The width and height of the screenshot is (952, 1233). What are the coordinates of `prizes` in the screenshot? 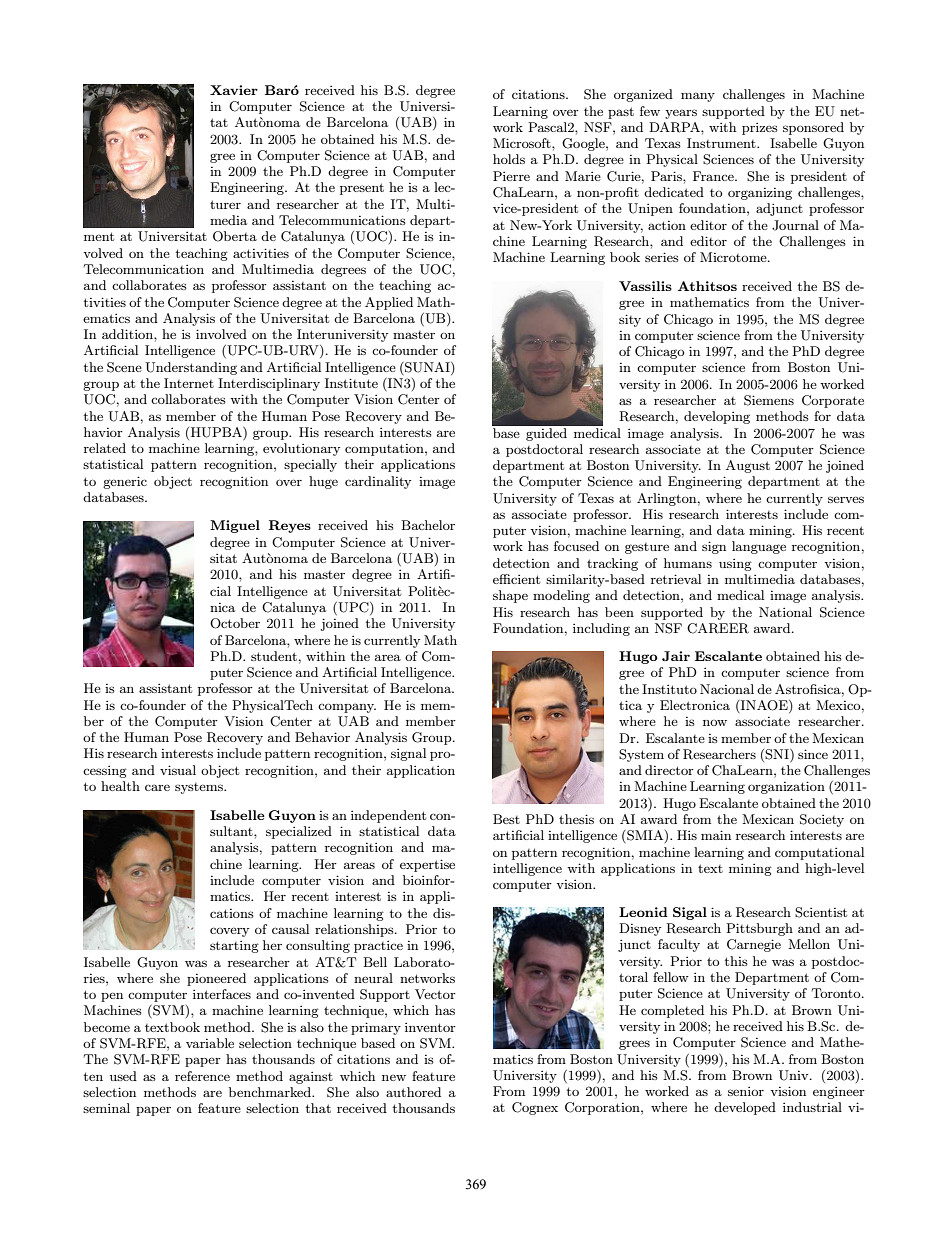 It's located at (760, 129).
